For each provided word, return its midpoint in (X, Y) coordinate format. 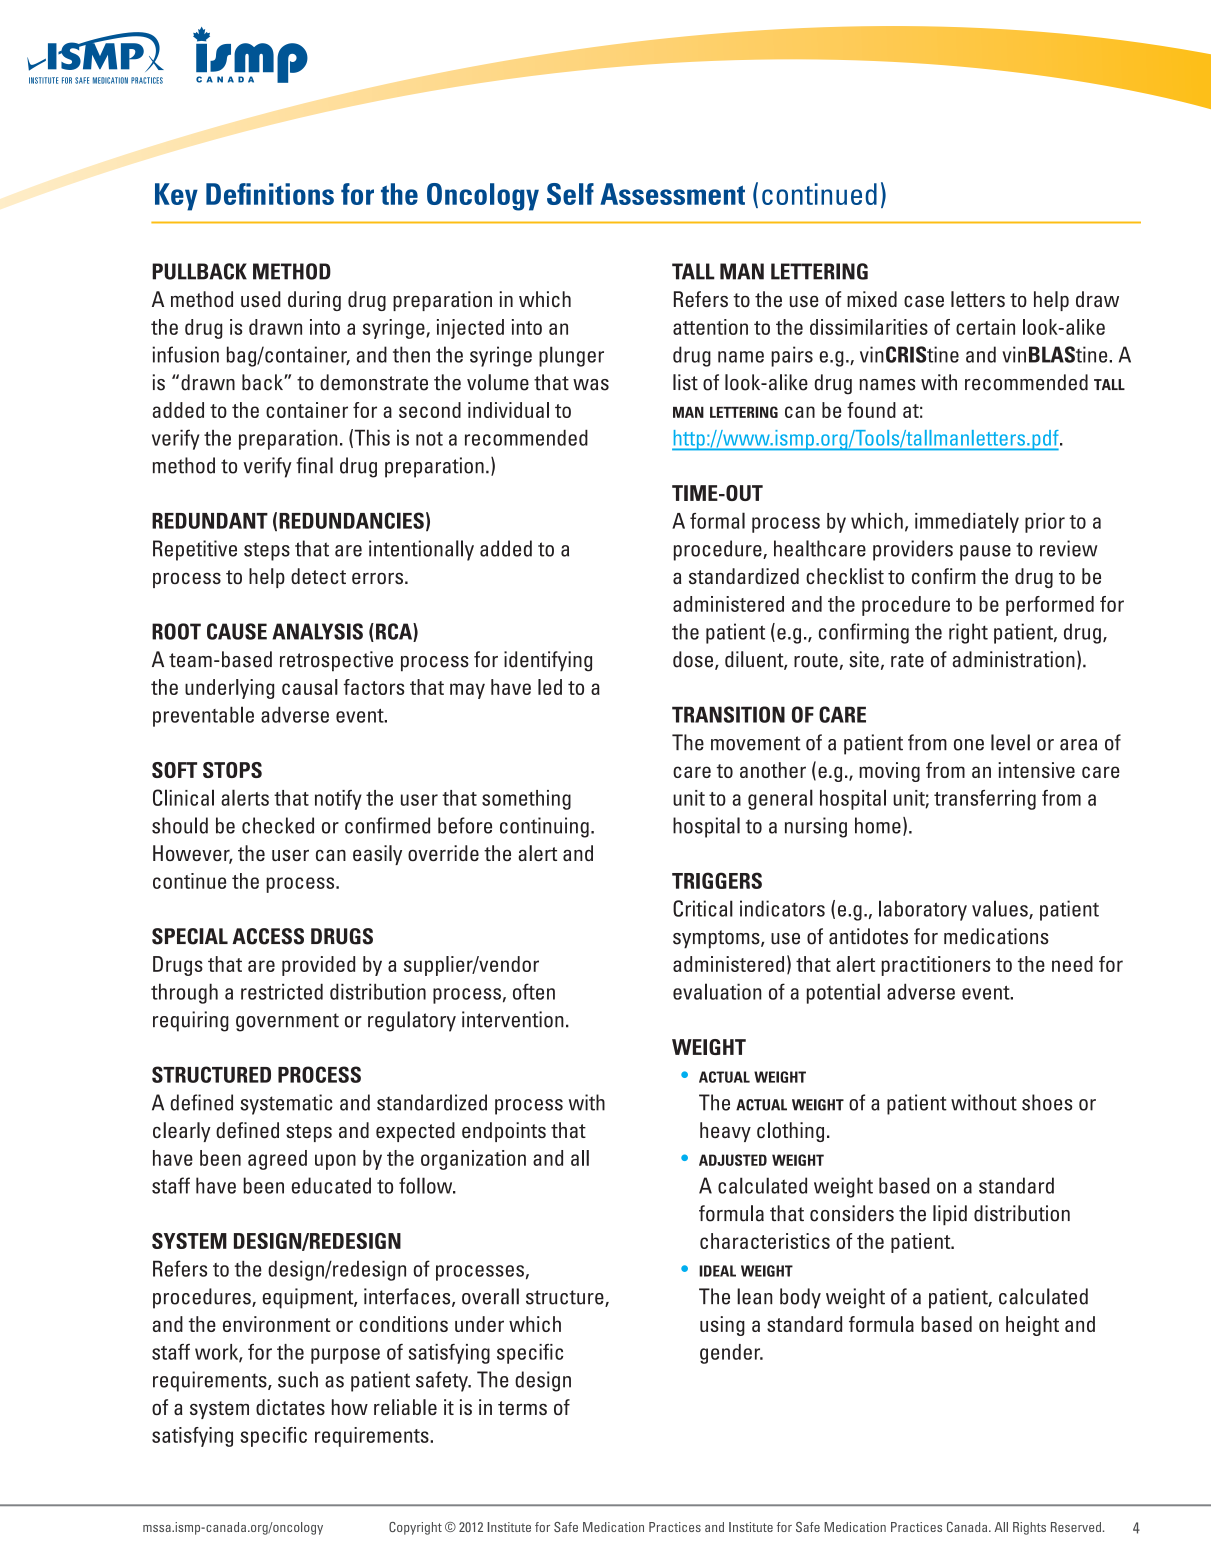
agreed (277, 1160)
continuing (544, 827)
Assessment (672, 194)
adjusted (733, 1160)
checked (278, 825)
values (1001, 909)
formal (717, 520)
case (924, 301)
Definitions (270, 194)
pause (985, 553)
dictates (290, 1407)
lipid (950, 1215)
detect (318, 576)
